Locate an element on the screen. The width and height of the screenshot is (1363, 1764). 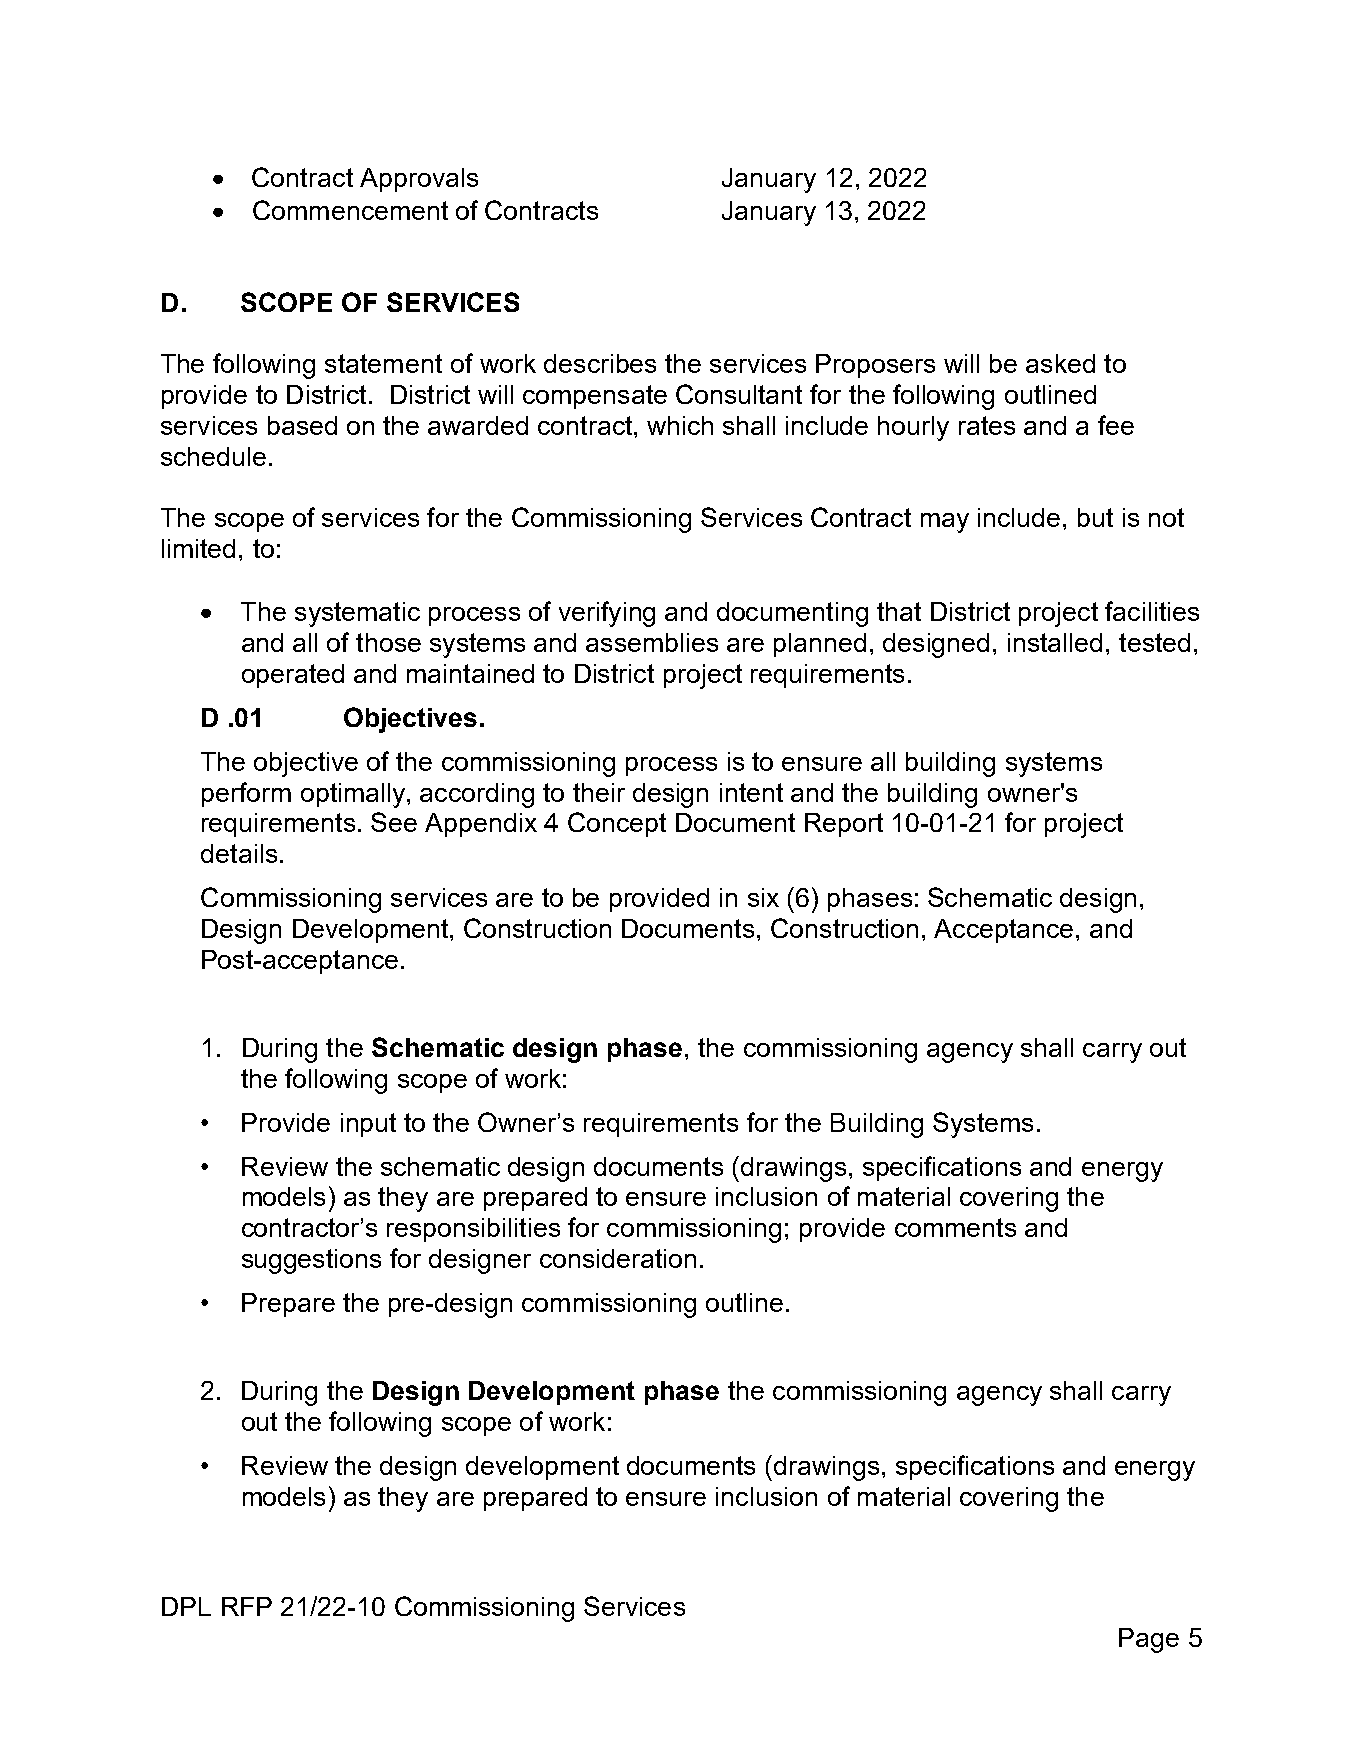
suggestions is located at coordinates (311, 1261).
